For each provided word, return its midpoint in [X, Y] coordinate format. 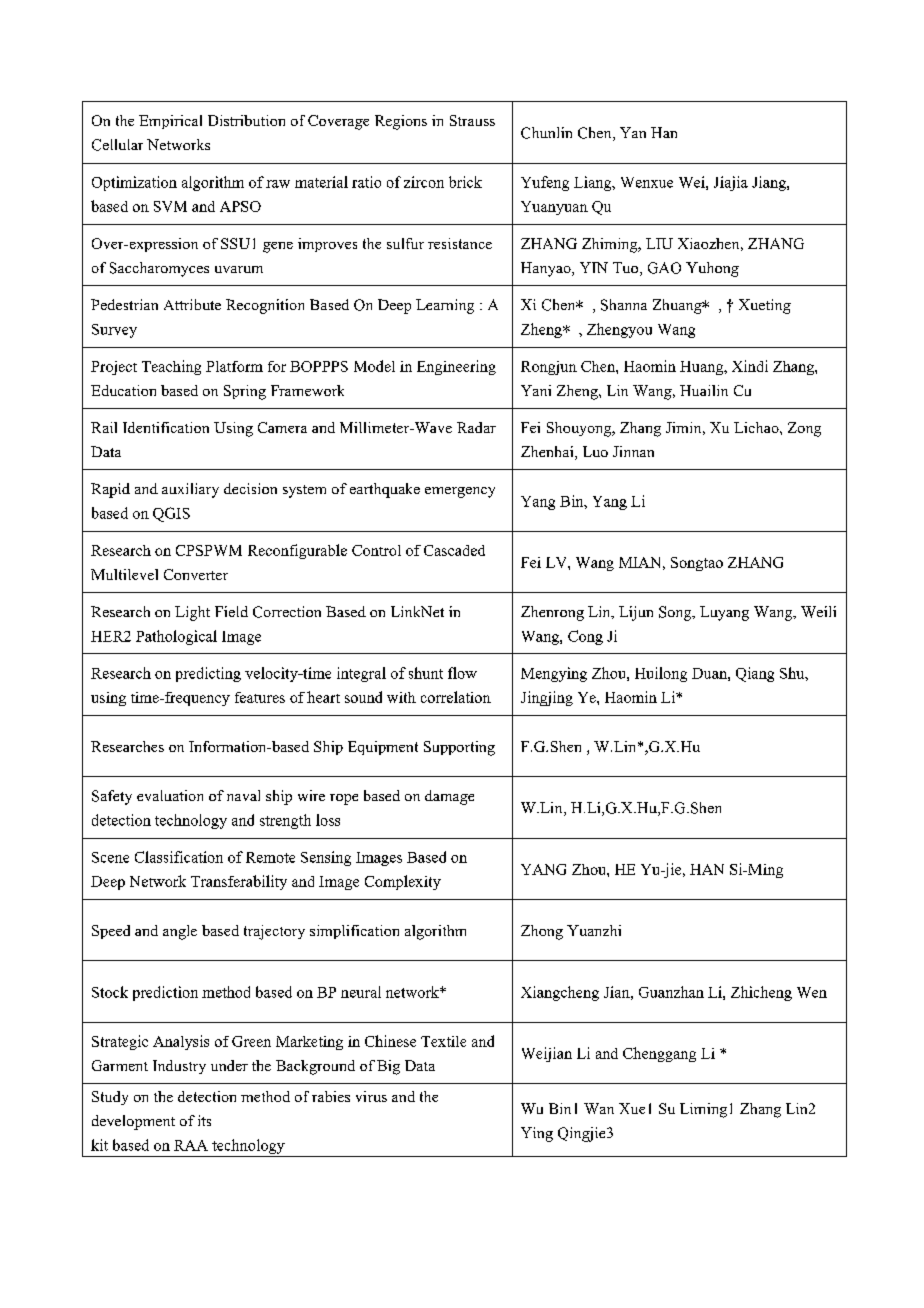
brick [465, 182]
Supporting [459, 748]
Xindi [750, 366]
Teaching [171, 367]
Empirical [170, 122]
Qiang [755, 674]
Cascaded [454, 550]
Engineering [456, 367]
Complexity [403, 882]
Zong [804, 429]
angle [180, 932]
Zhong [542, 932]
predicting [208, 674]
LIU [659, 243]
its [204, 1120]
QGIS [171, 514]
